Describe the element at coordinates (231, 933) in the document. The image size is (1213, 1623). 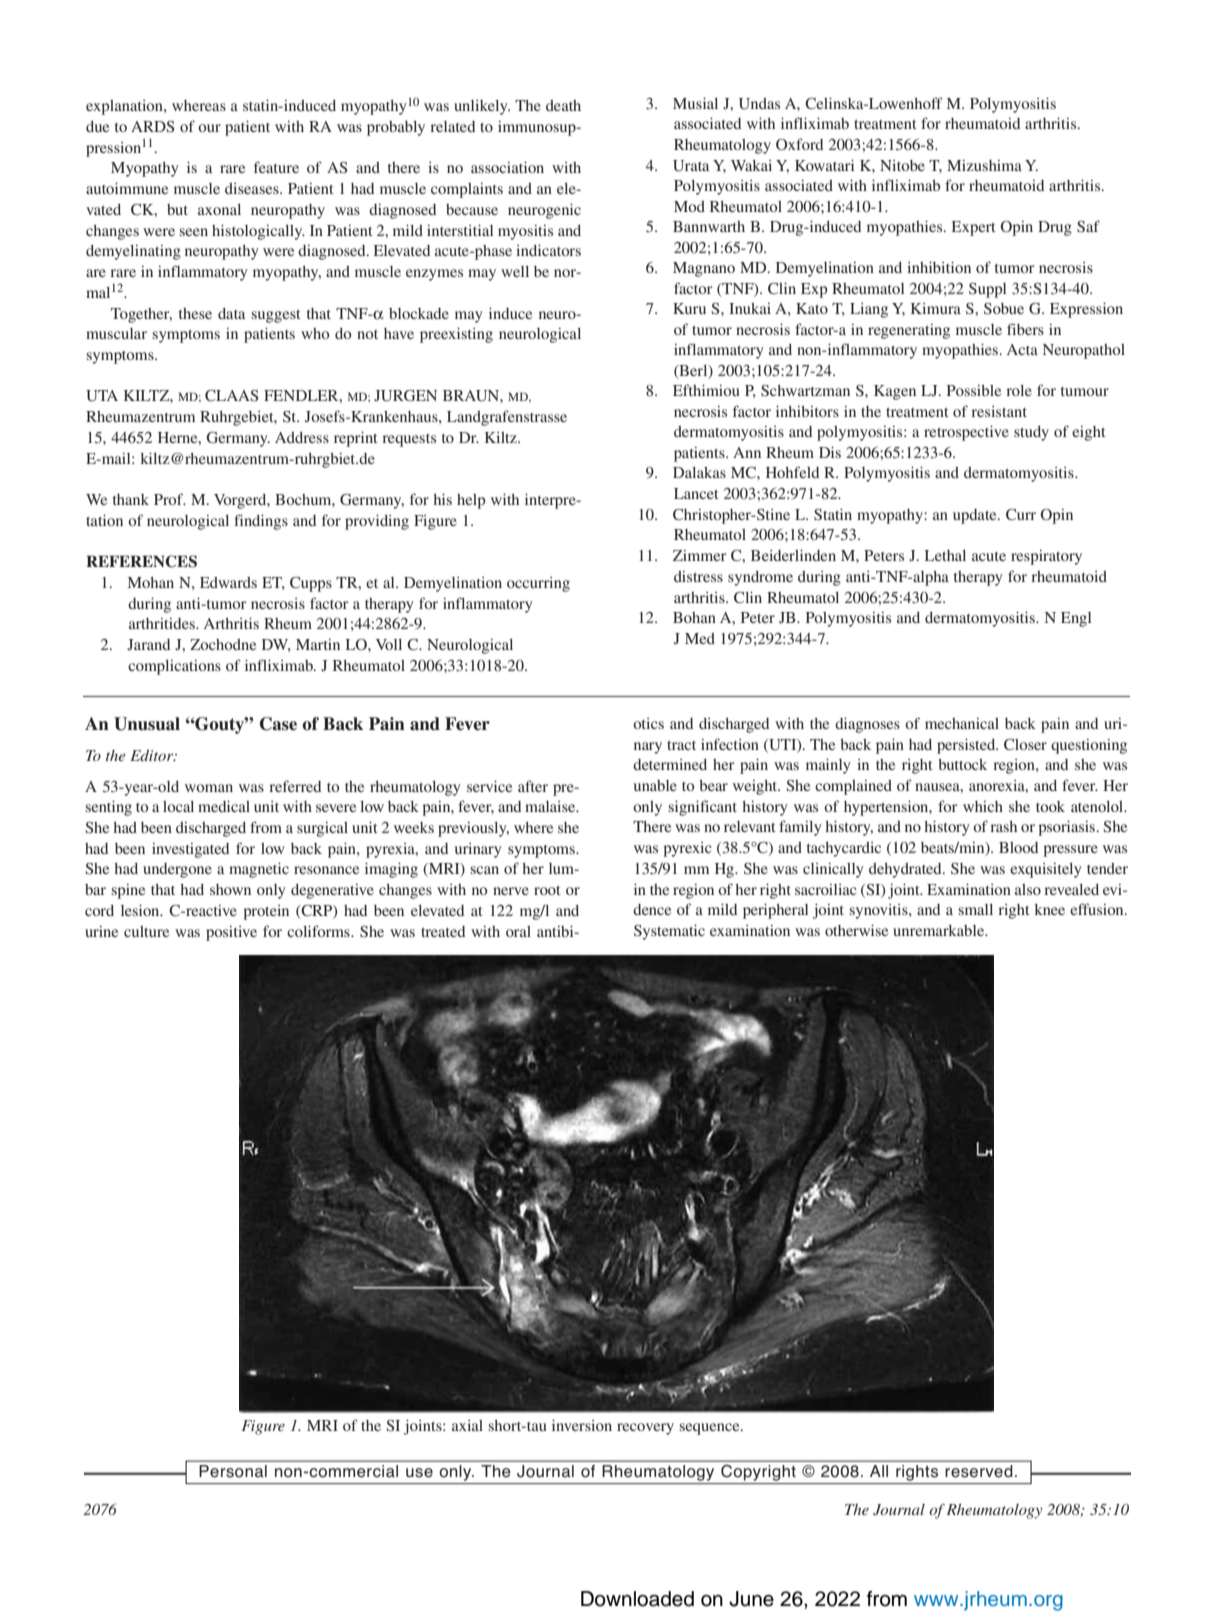
I see `positive` at that location.
